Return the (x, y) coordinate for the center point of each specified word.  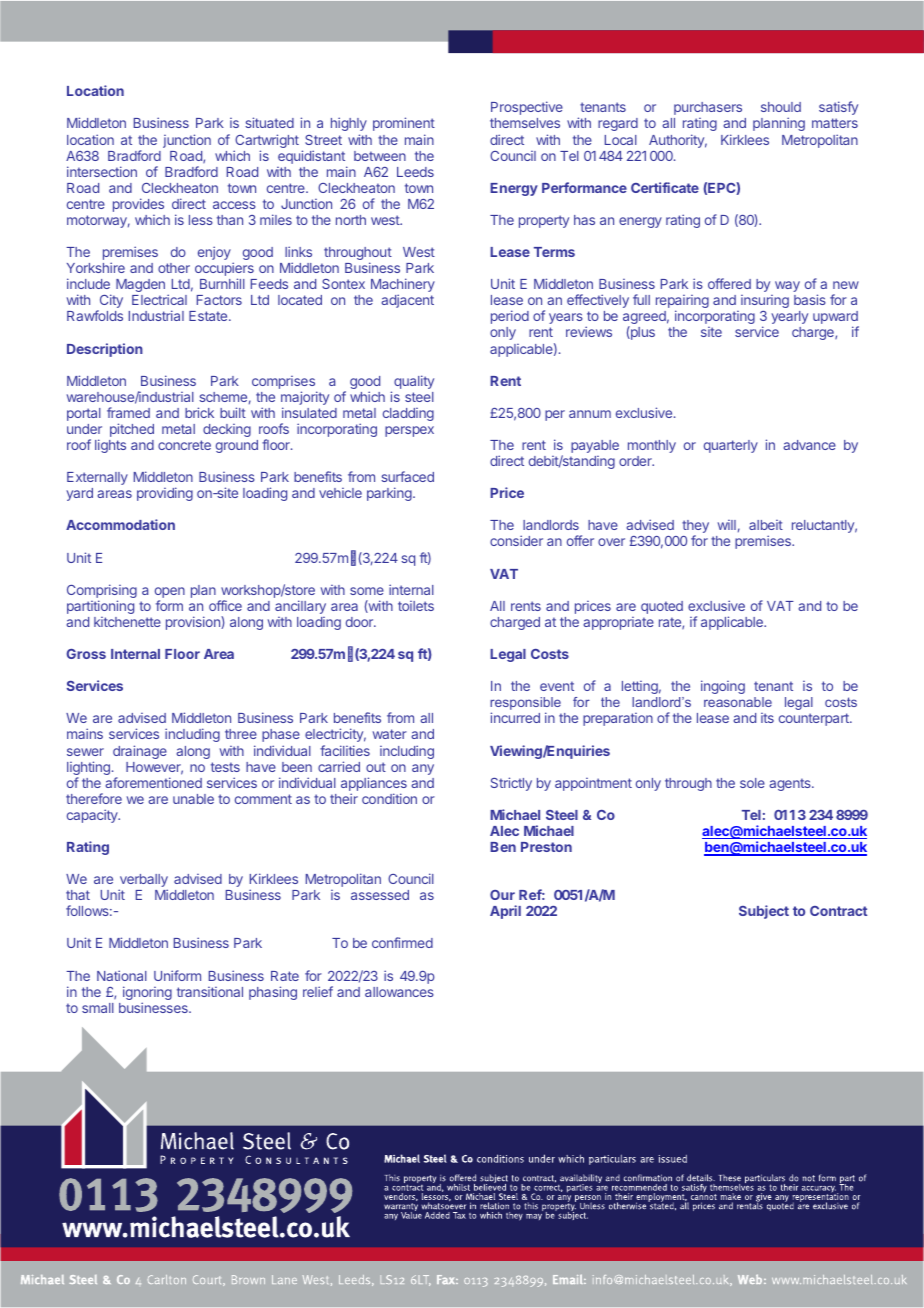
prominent (404, 124)
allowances (399, 992)
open (170, 594)
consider (516, 540)
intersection (102, 171)
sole (752, 783)
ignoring (147, 994)
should (781, 107)
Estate (209, 316)
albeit (766, 525)
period (510, 317)
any (423, 769)
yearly (789, 317)
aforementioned (153, 782)
